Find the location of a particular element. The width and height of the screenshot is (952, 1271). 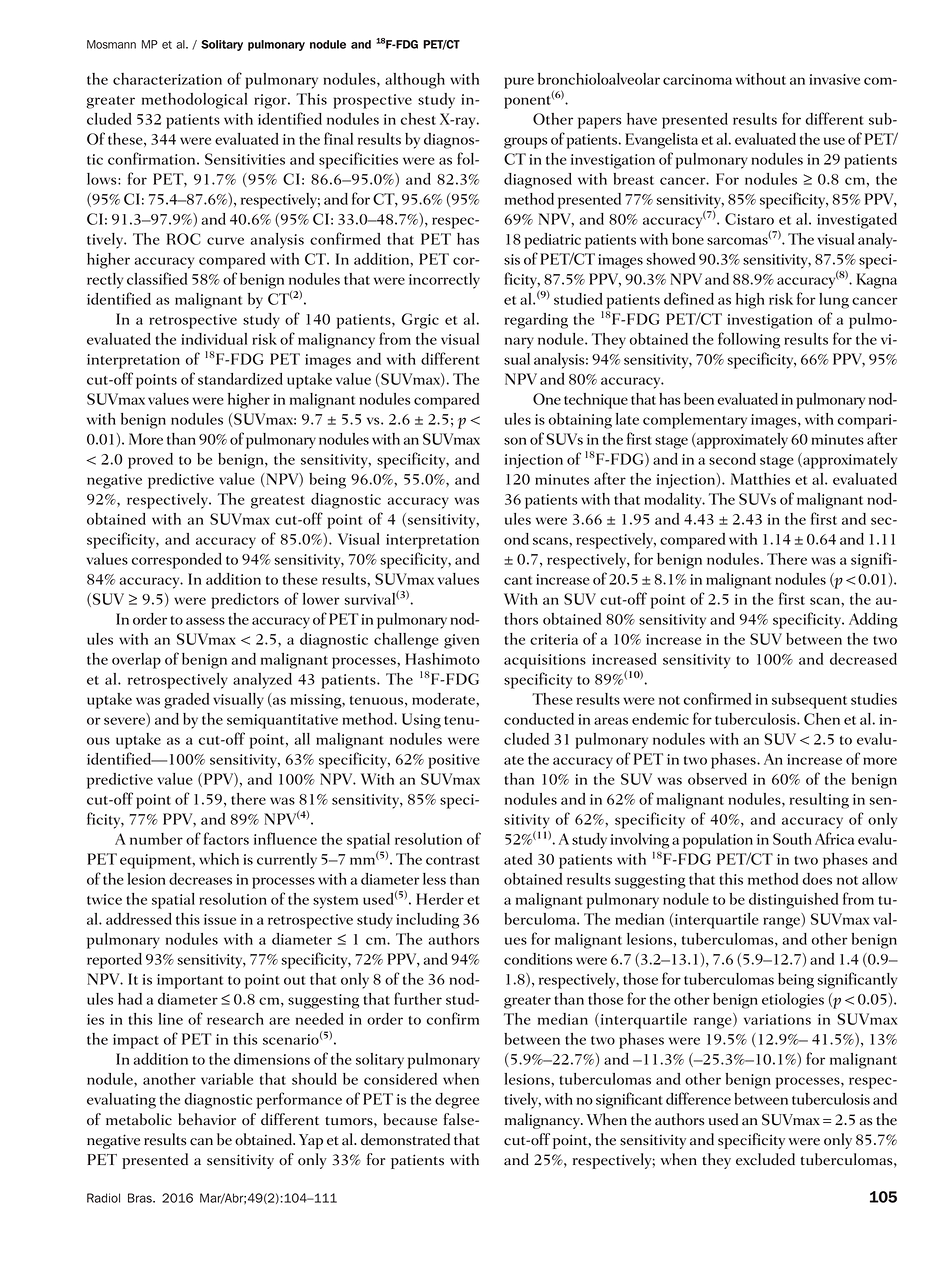

decreased is located at coordinates (863, 659).
